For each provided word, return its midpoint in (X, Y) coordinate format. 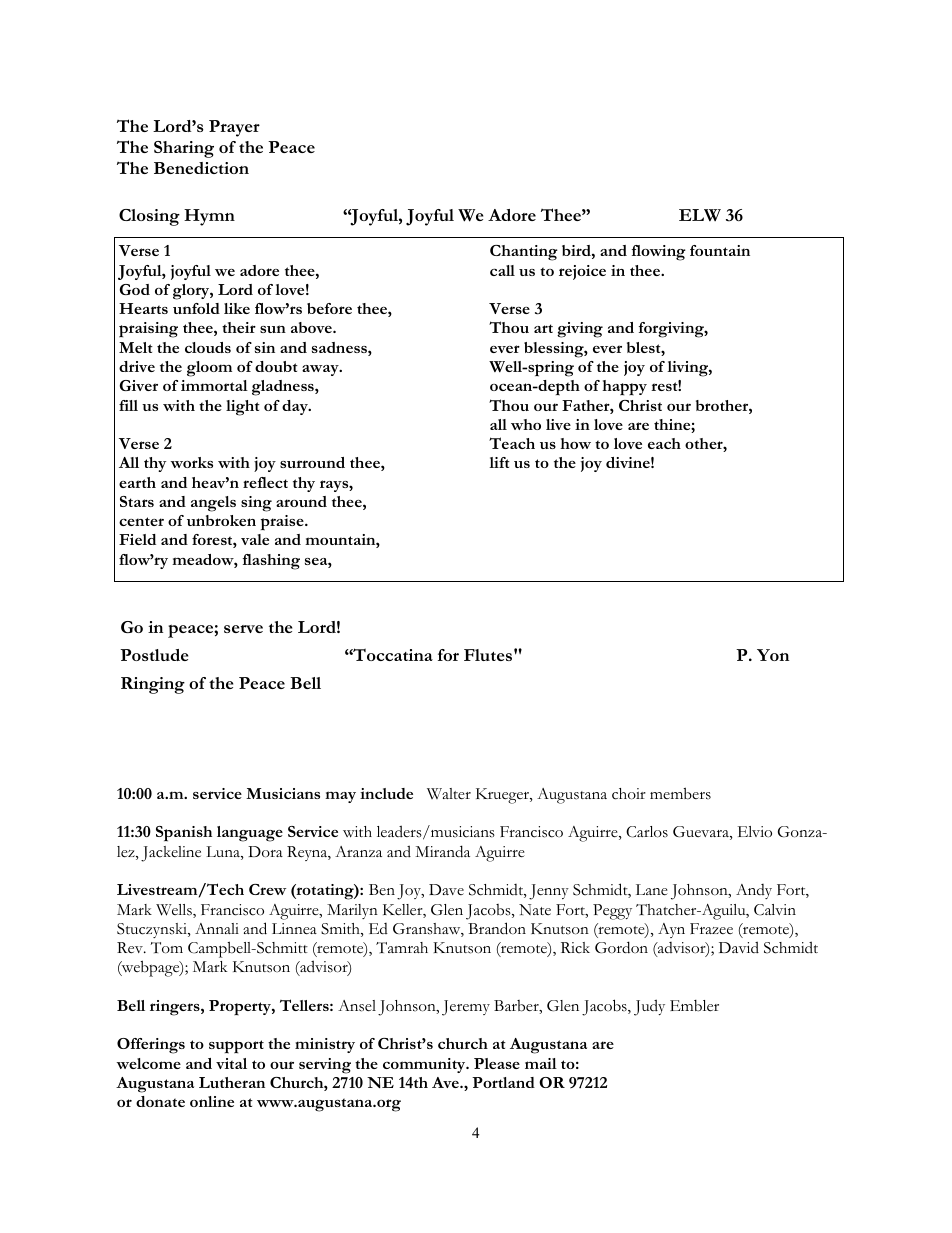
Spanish (184, 834)
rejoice (582, 272)
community (425, 1065)
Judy (649, 1007)
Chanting (524, 253)
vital (231, 1063)
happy (624, 388)
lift (499, 462)
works (192, 462)
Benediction (201, 168)
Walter (449, 794)
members (680, 793)
